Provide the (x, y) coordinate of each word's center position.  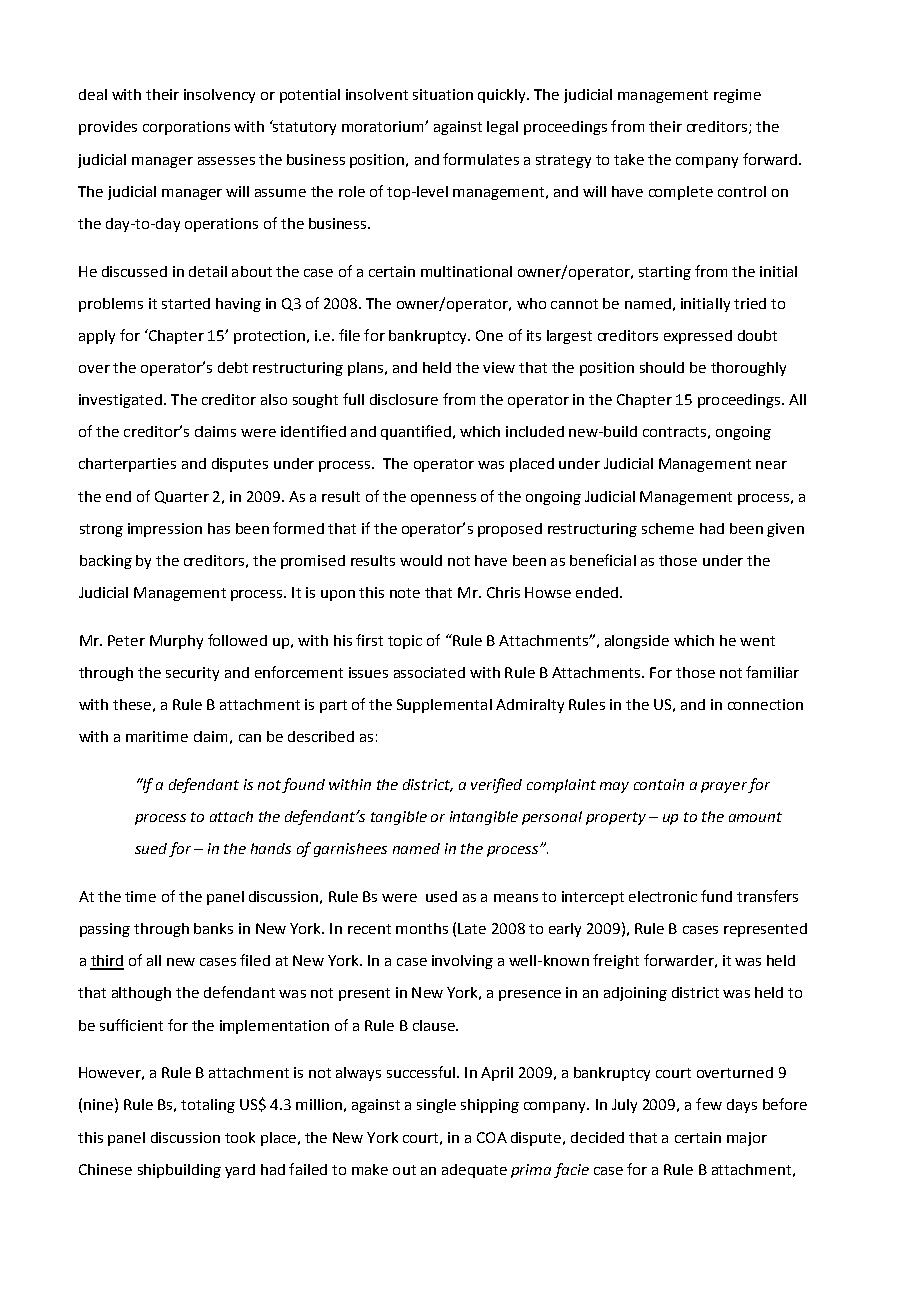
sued (151, 848)
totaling (208, 1106)
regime (737, 96)
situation (443, 94)
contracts (674, 432)
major (747, 1139)
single (436, 1106)
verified (496, 785)
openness (443, 499)
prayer (724, 787)
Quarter (182, 497)
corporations (186, 128)
